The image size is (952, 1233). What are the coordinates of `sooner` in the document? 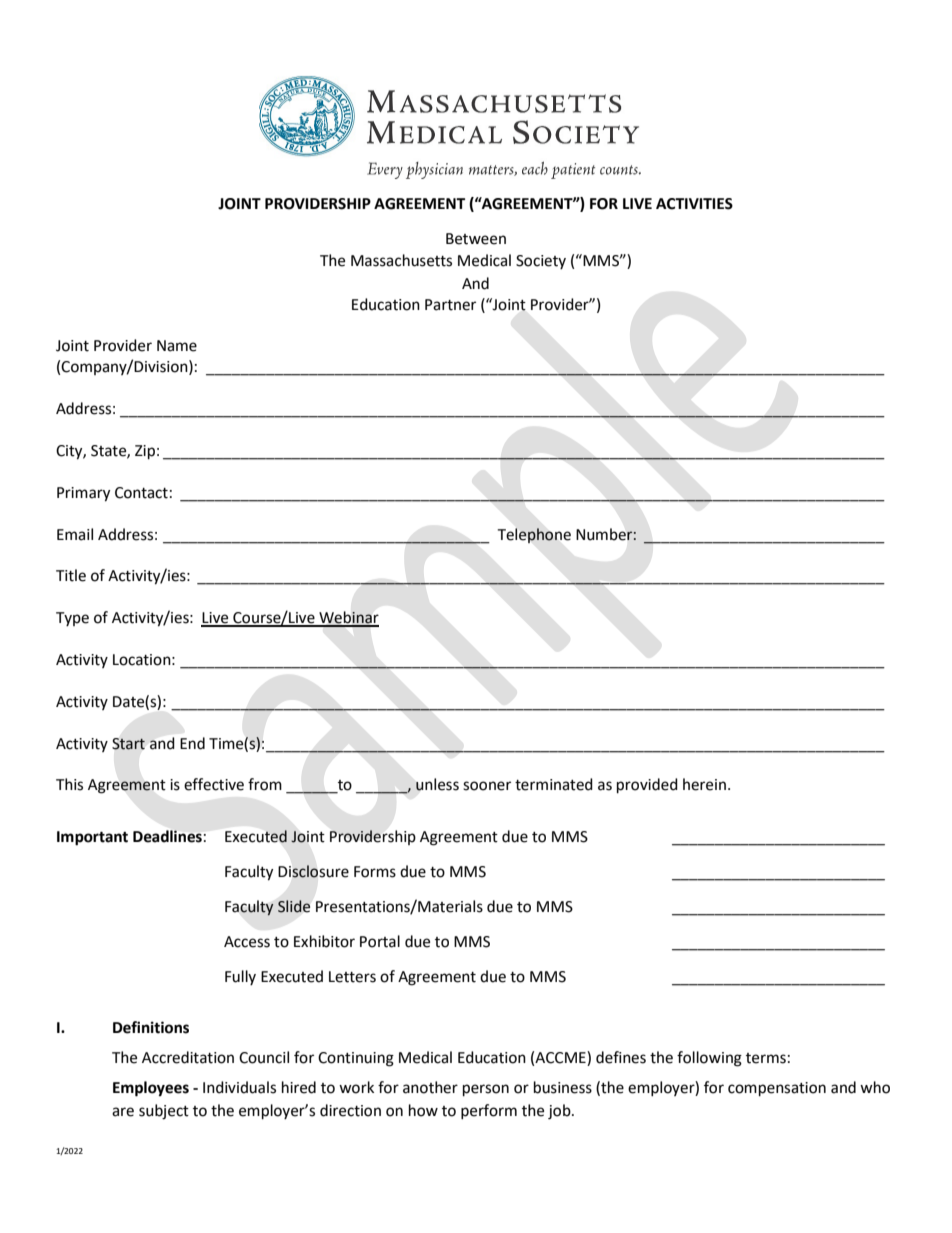 It's located at (487, 786).
